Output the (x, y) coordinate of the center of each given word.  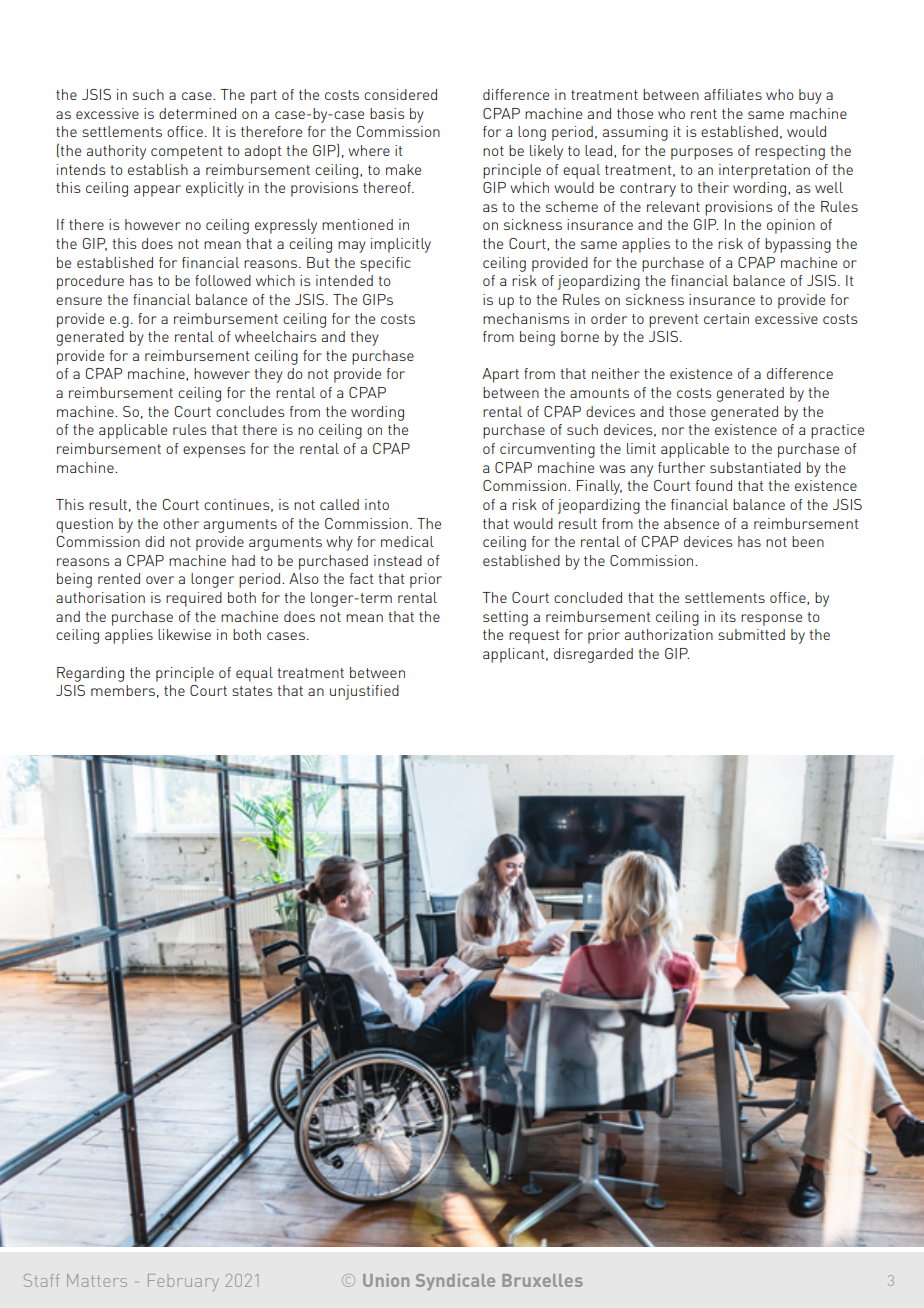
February (183, 1282)
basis (387, 113)
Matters (97, 1280)
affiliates (733, 94)
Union (386, 1280)
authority (116, 152)
